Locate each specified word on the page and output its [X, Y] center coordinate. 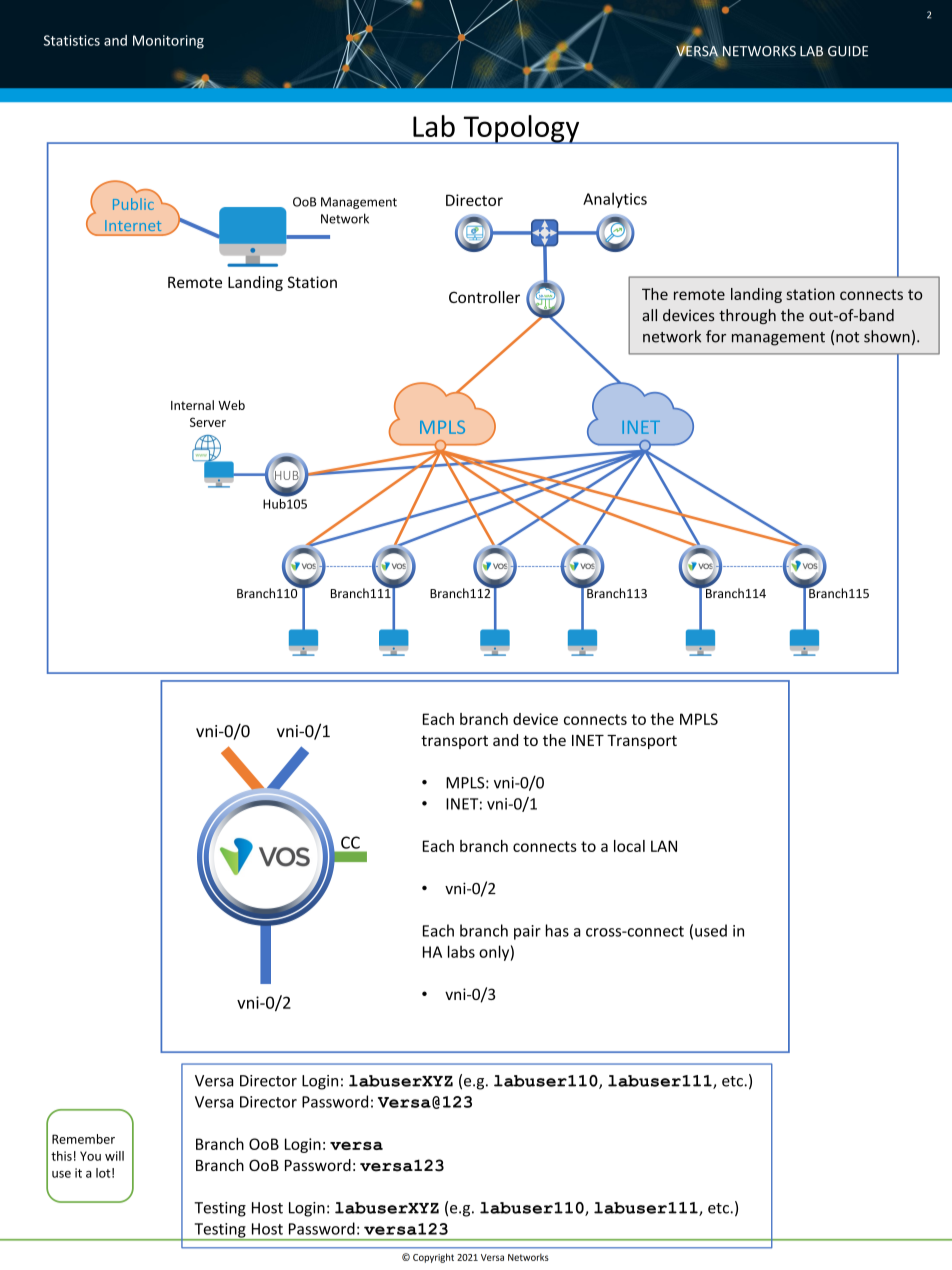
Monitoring [168, 42]
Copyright [433, 1258]
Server [208, 422]
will [114, 1156]
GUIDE [848, 51]
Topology [521, 129]
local [629, 846]
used [711, 930]
